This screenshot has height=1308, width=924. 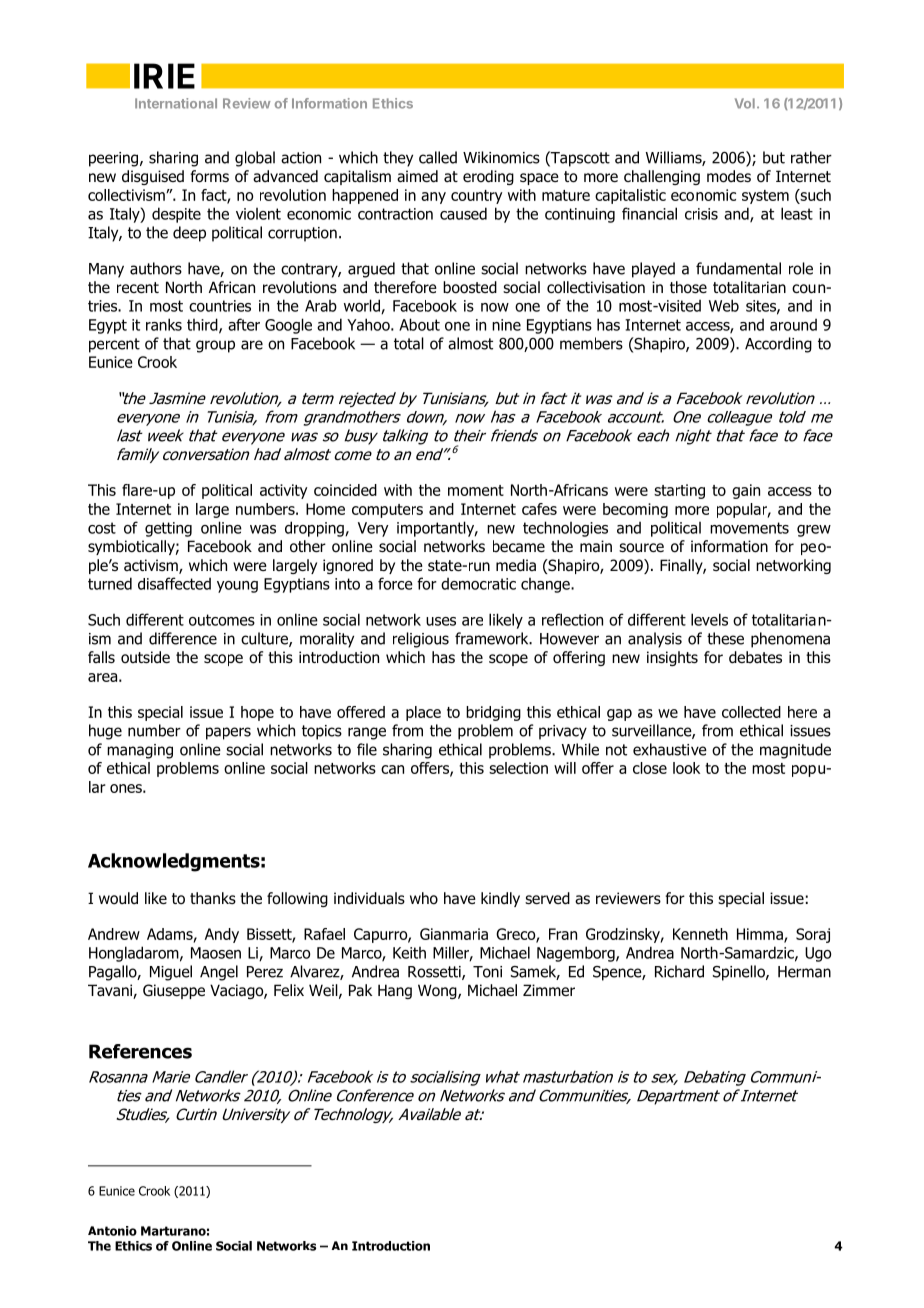 I want to click on Giuseppe, so click(x=174, y=991).
